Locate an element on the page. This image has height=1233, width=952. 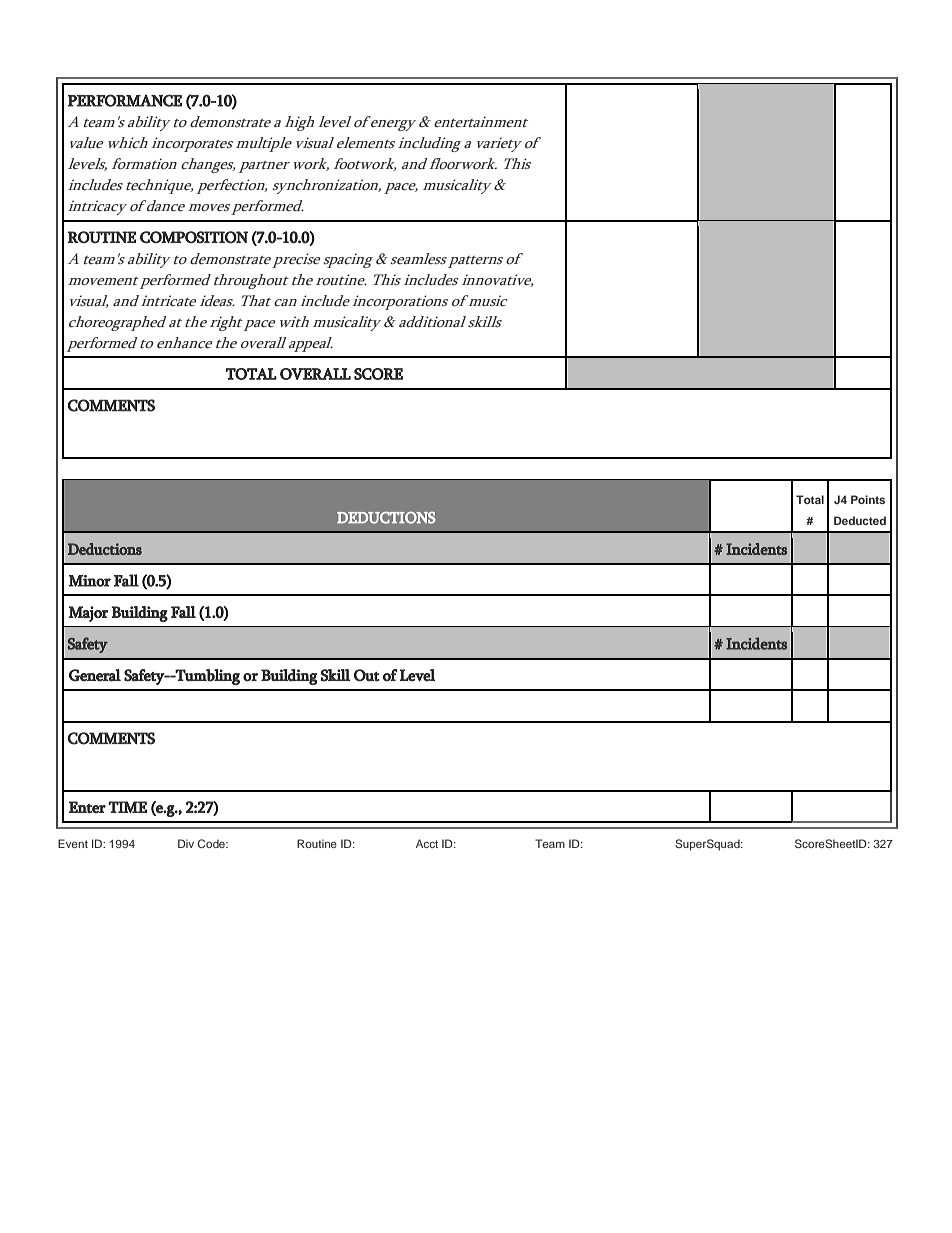
Points is located at coordinates (868, 499).
